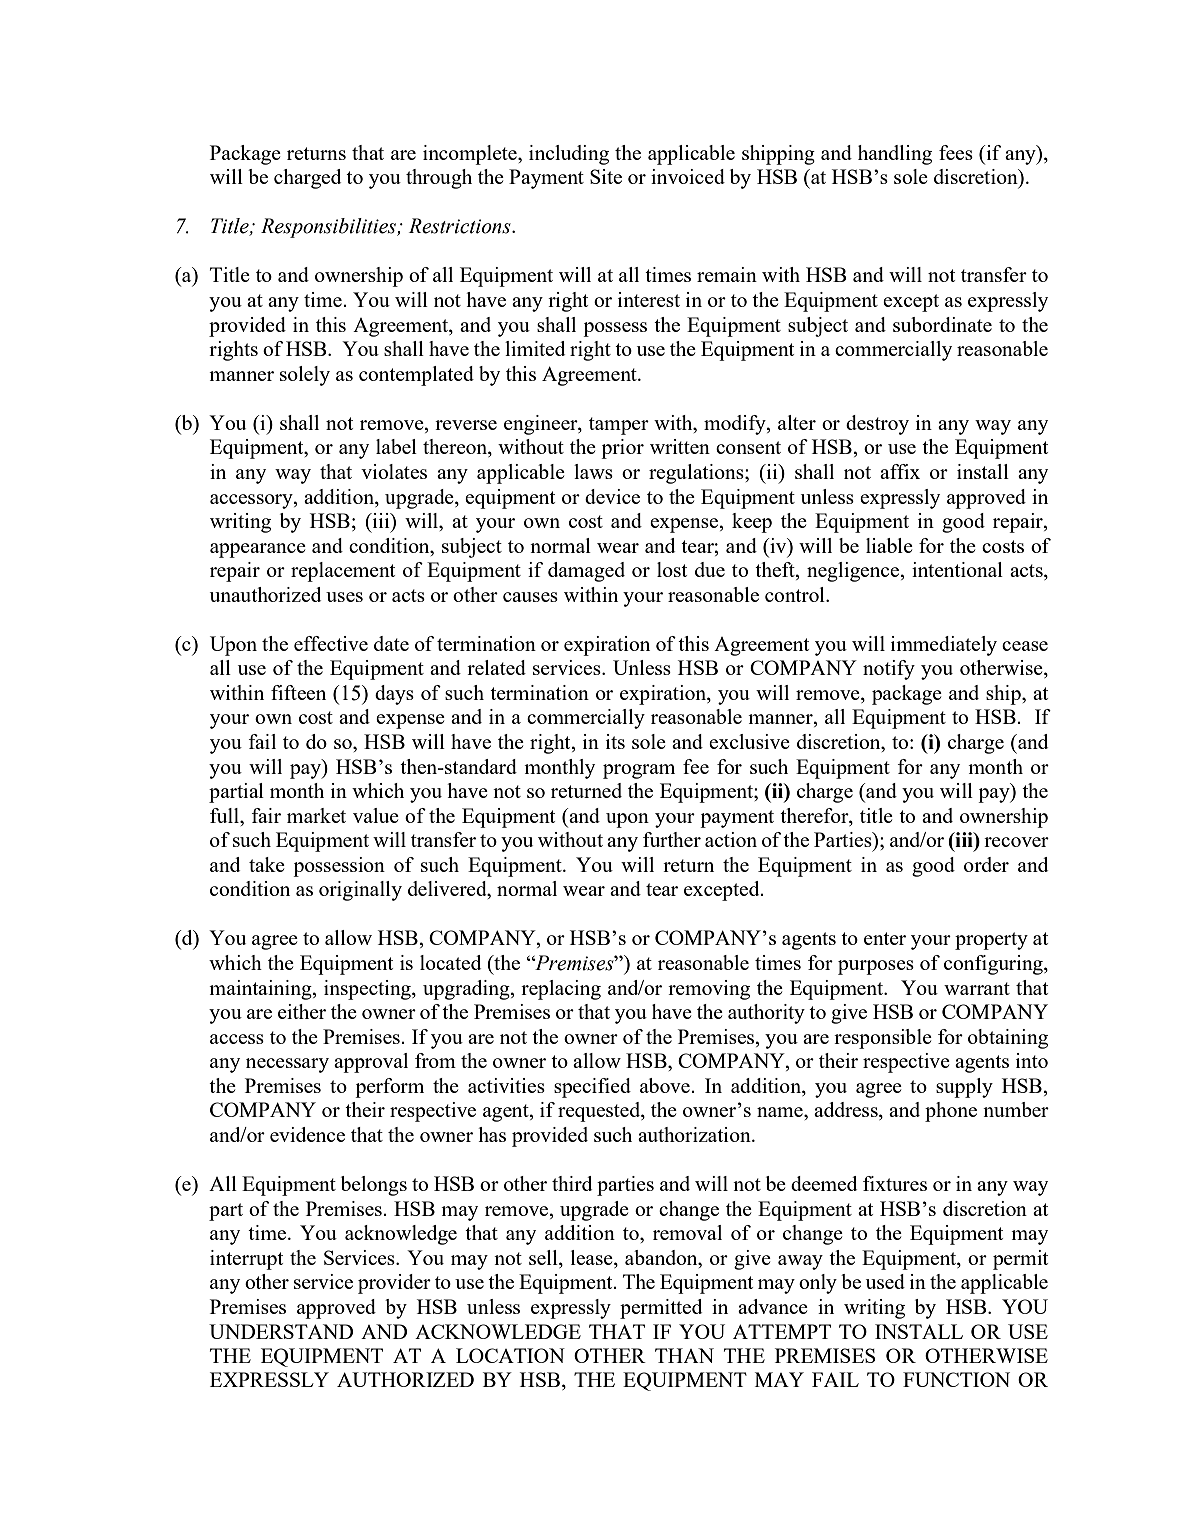 This page has width=1188, height=1538. What do you see at coordinates (316, 815) in the page?
I see `market` at bounding box center [316, 815].
